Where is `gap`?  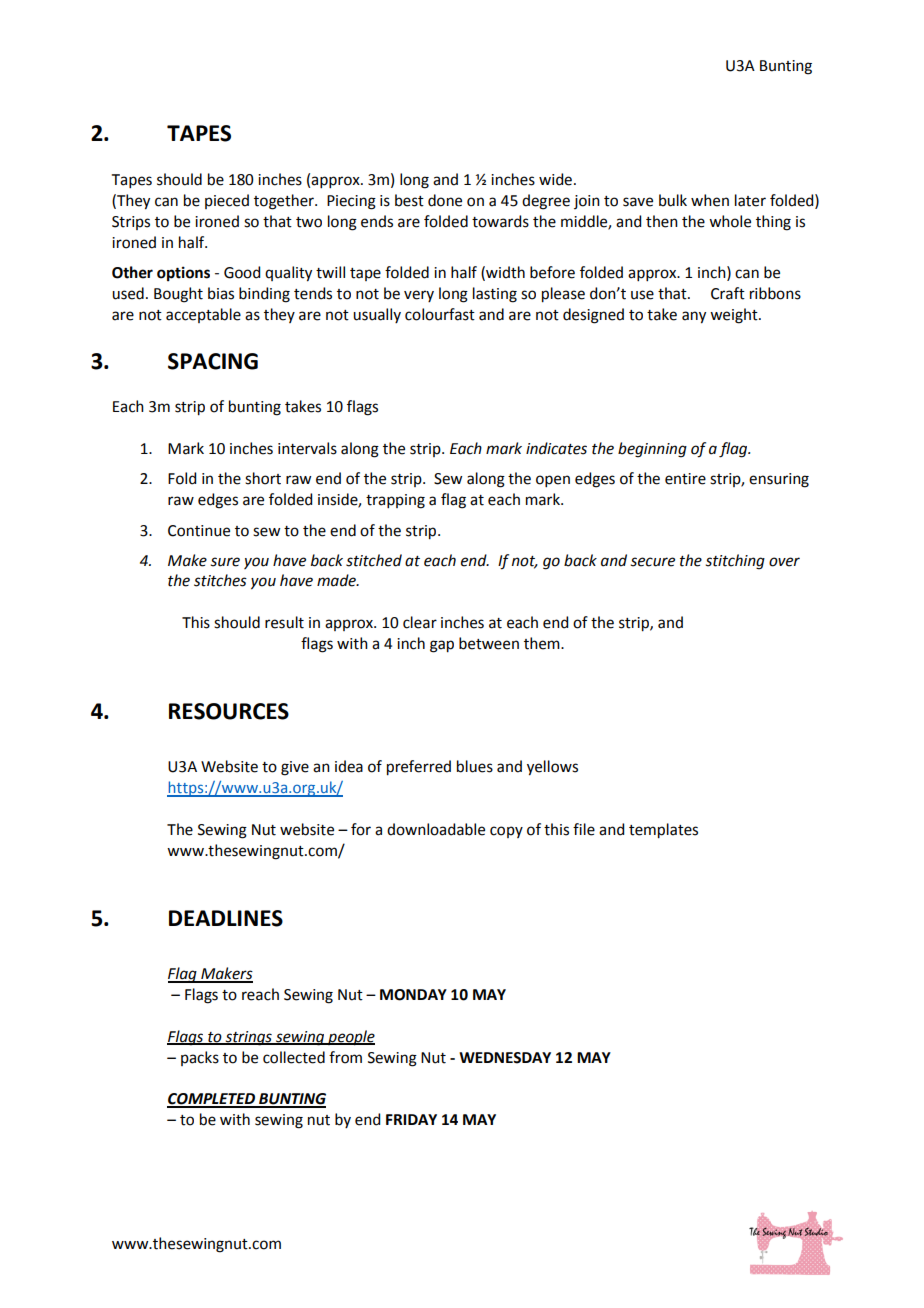 gap is located at coordinates (442, 646).
